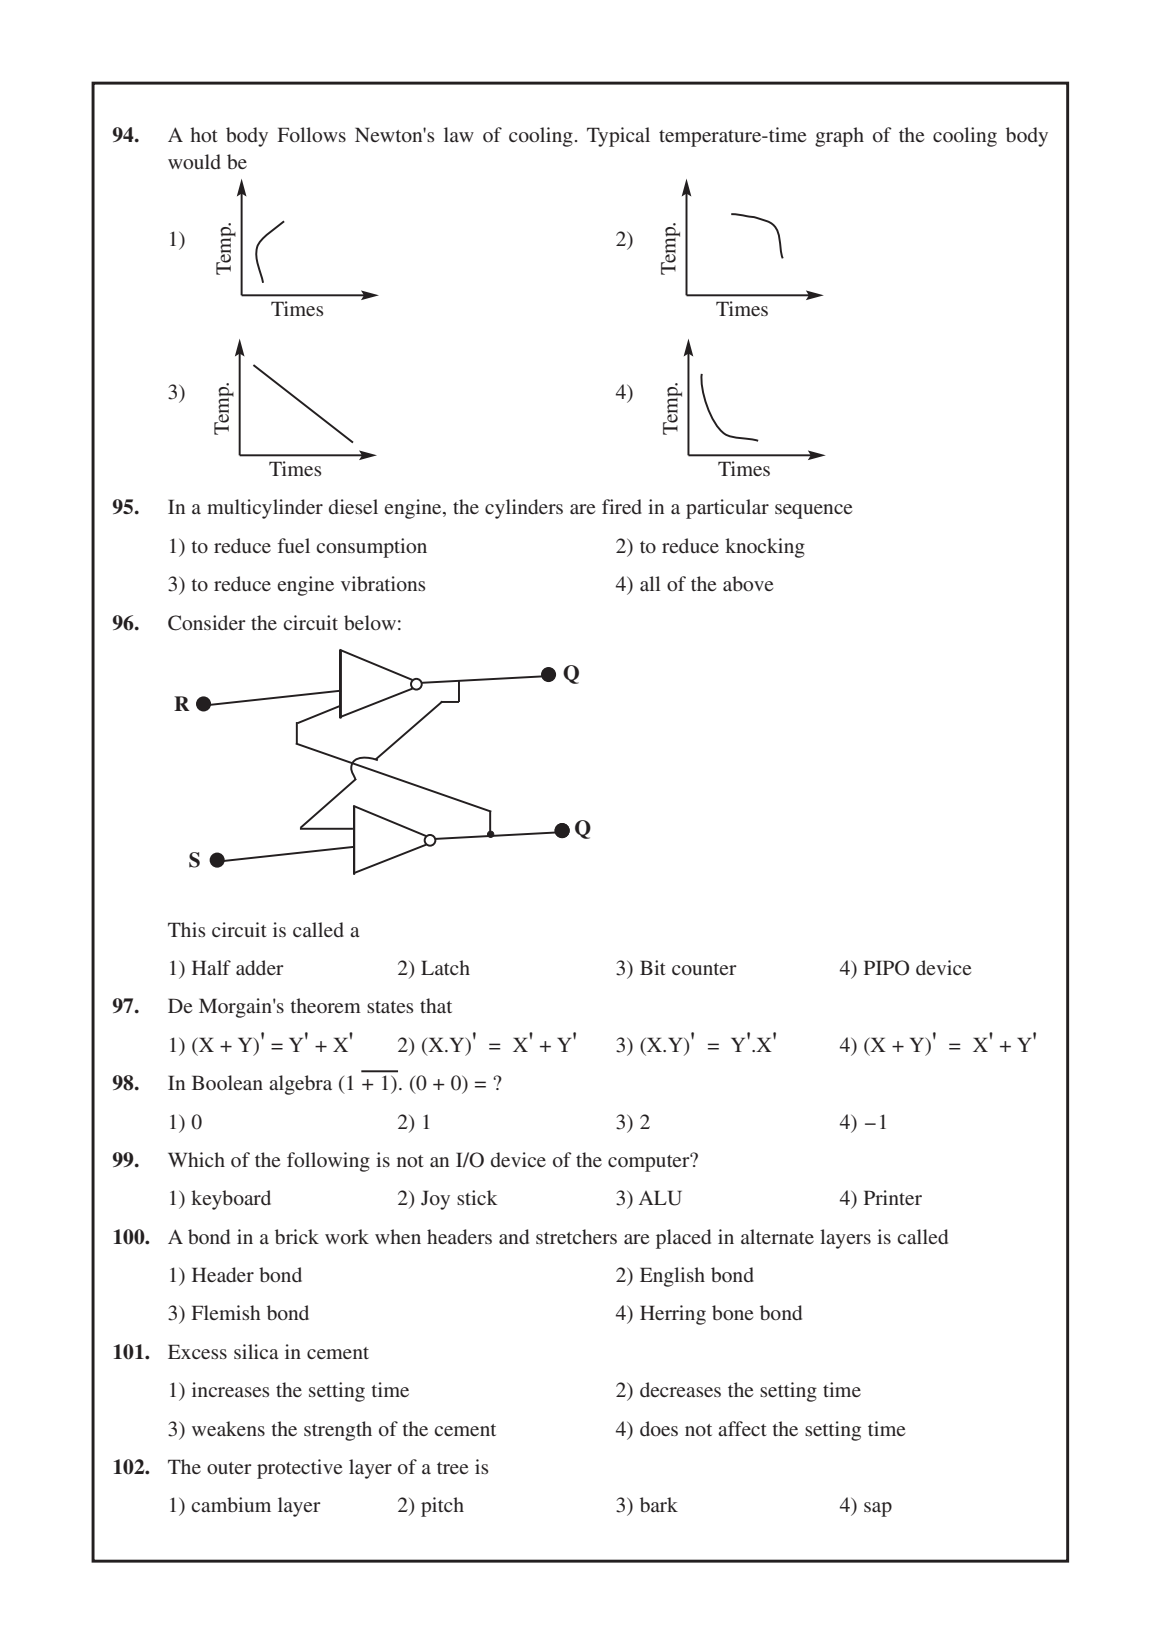 This screenshot has width=1161, height=1641. What do you see at coordinates (742, 1428) in the screenshot?
I see `affect` at bounding box center [742, 1428].
